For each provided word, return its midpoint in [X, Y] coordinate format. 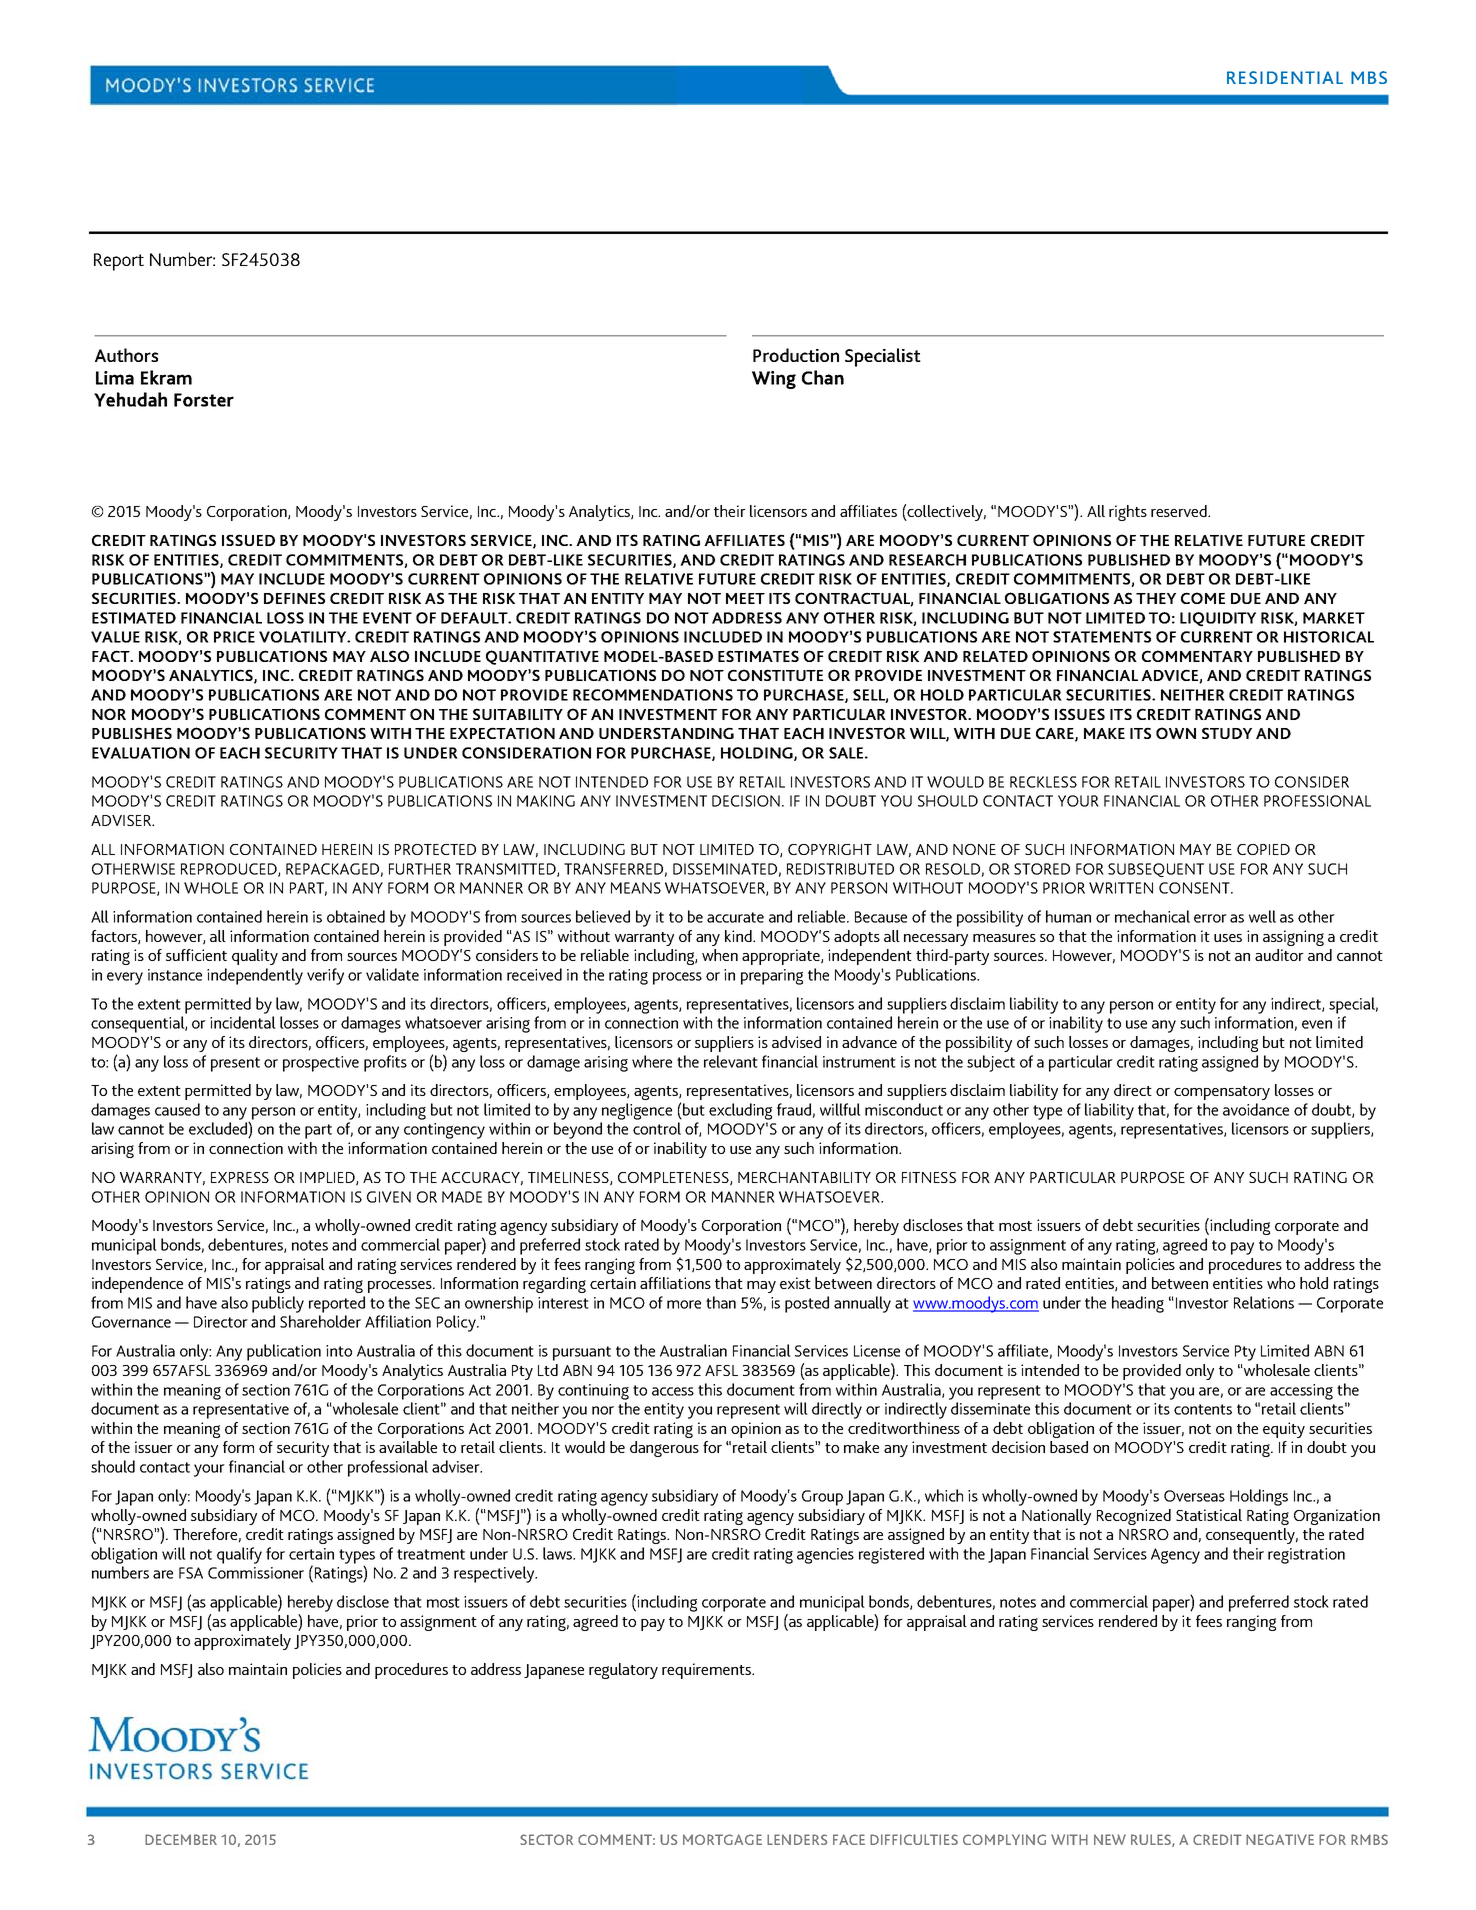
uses [1228, 938]
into [339, 1351]
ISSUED [248, 540]
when [720, 955]
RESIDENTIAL [1285, 77]
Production [796, 355]
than [721, 1302]
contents [1203, 1409]
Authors [126, 355]
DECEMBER [181, 1839]
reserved [1180, 511]
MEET [745, 598]
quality [255, 957]
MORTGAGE [722, 1839]
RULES [1152, 1840]
